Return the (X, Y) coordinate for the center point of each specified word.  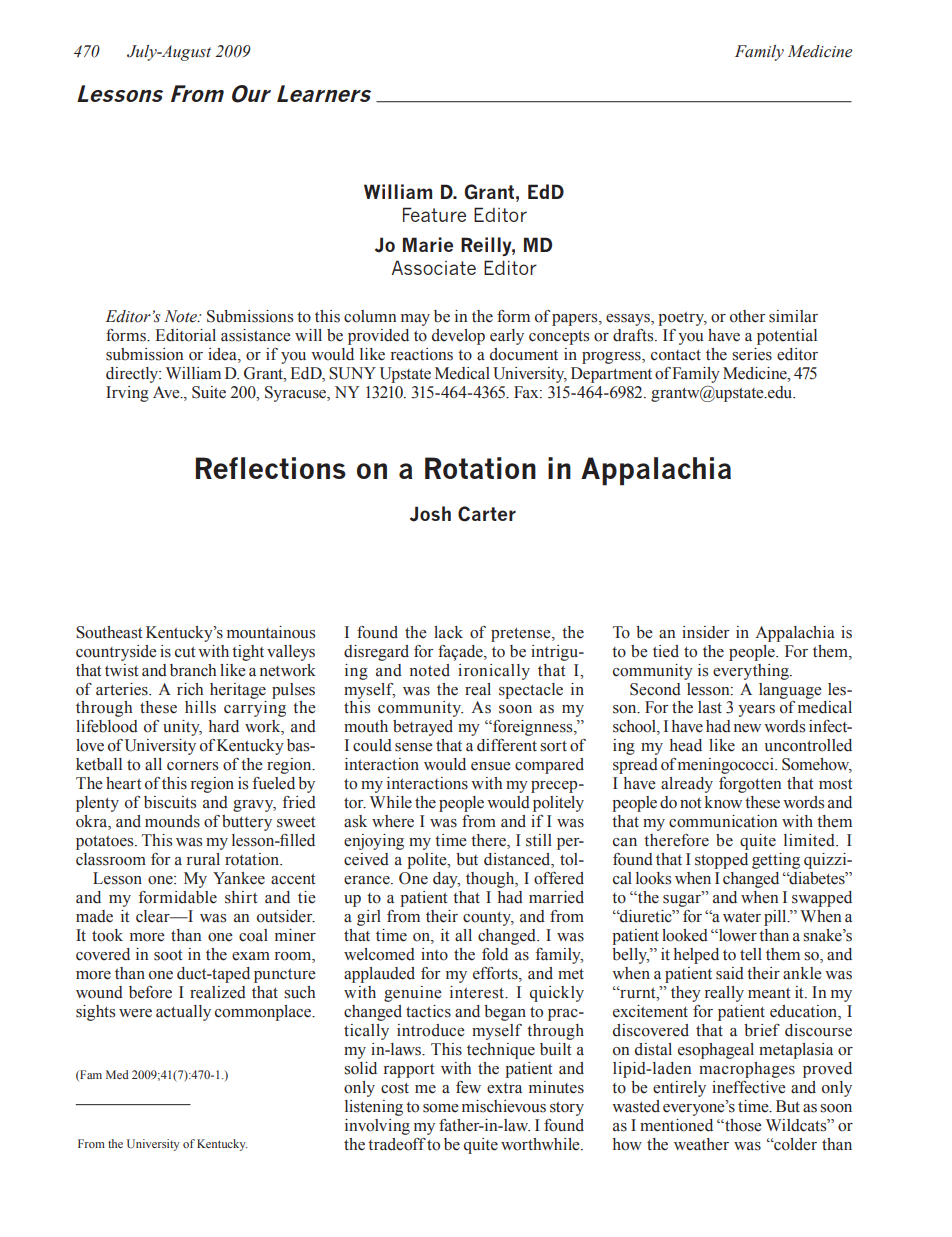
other (748, 316)
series (752, 354)
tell (751, 954)
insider (706, 632)
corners (192, 766)
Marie (428, 244)
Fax (527, 392)
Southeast (109, 632)
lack (448, 632)
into (434, 954)
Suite (209, 392)
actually (183, 1013)
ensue (491, 766)
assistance (256, 335)
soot (168, 955)
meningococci (727, 766)
